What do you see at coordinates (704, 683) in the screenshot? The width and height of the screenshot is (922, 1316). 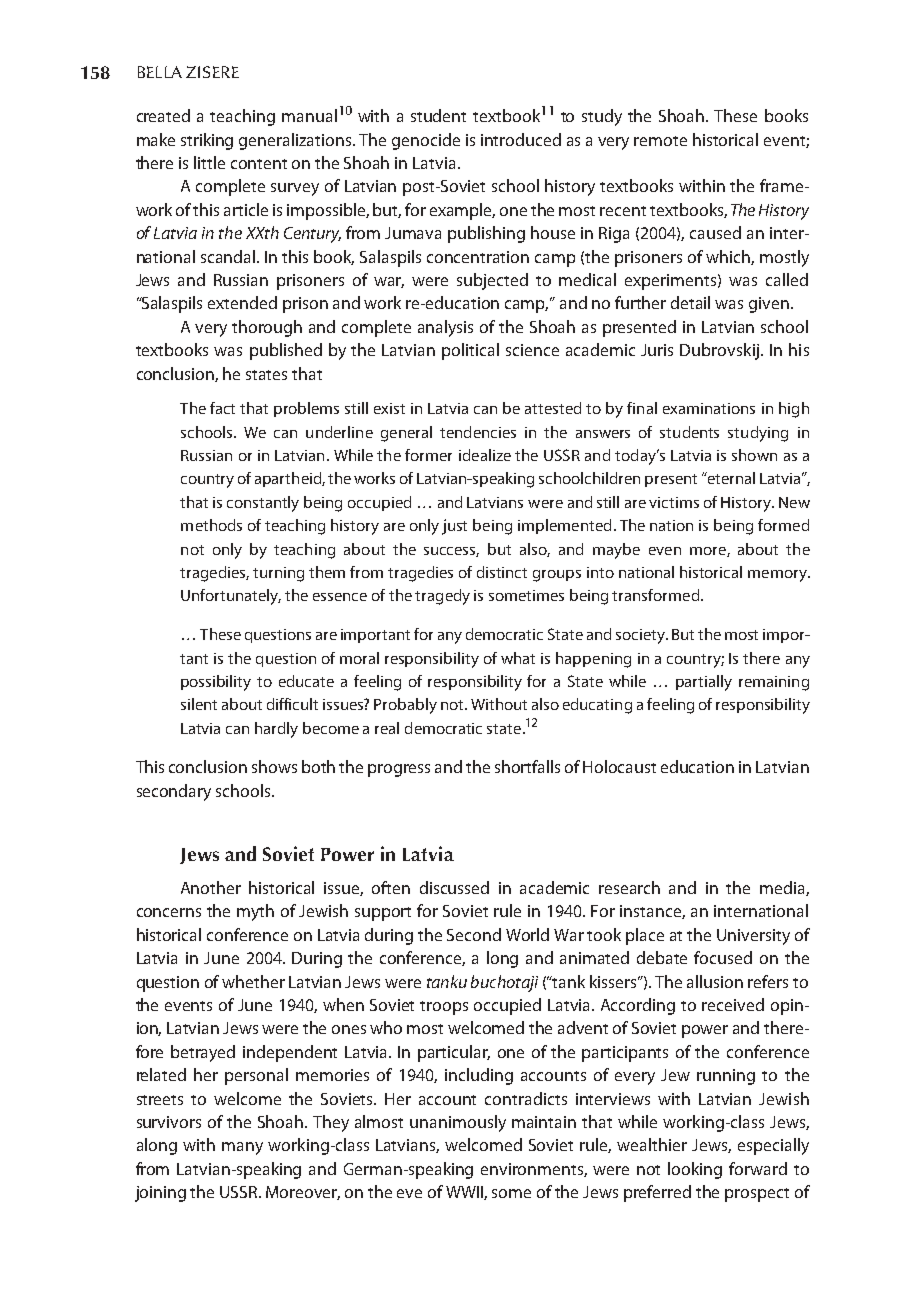 I see `partially` at bounding box center [704, 683].
